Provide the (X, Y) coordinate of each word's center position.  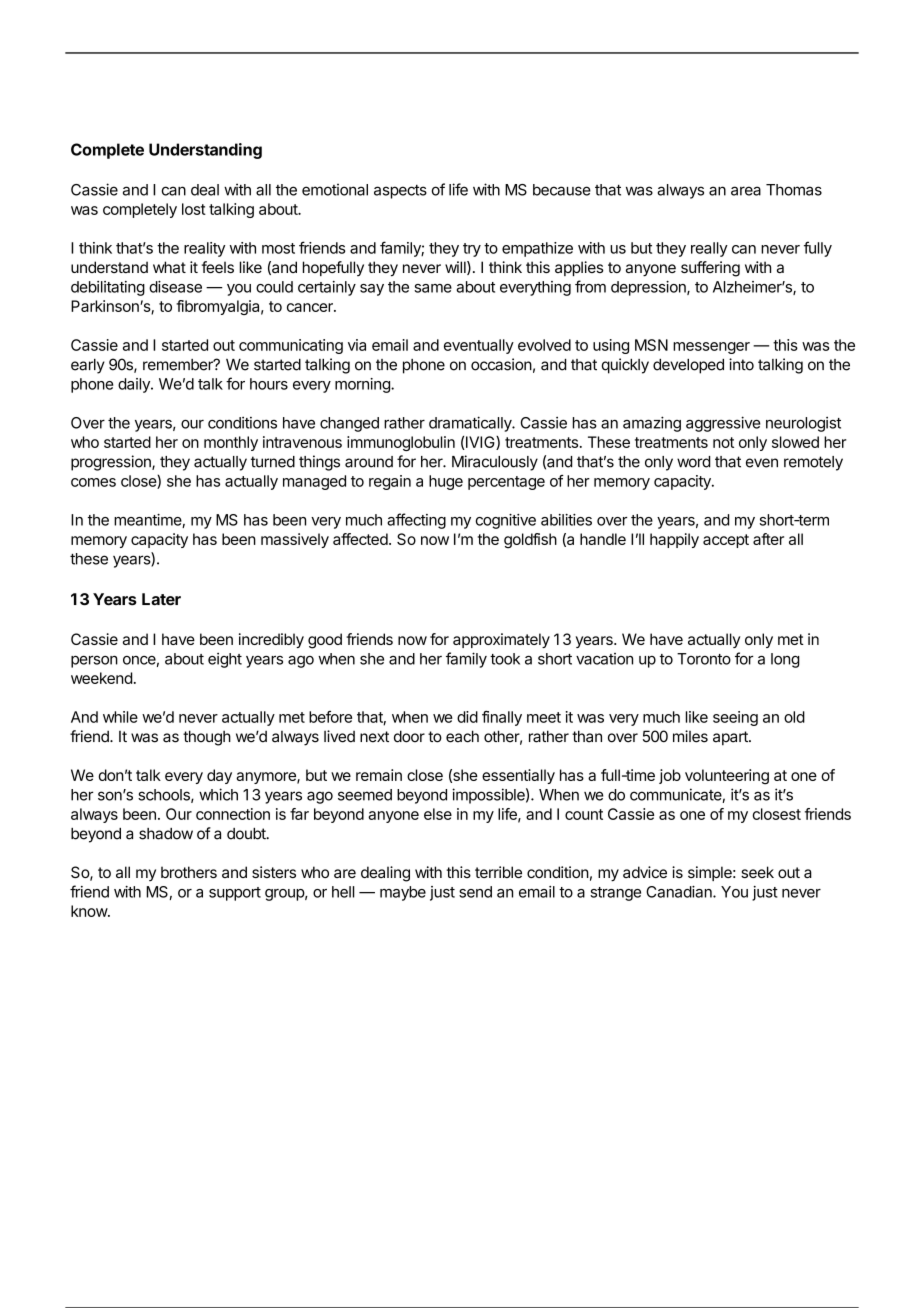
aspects (400, 192)
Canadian (680, 892)
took (505, 659)
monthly (231, 443)
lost (194, 209)
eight (225, 660)
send (475, 892)
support (235, 894)
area (746, 191)
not (723, 442)
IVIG (480, 443)
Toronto (704, 659)
